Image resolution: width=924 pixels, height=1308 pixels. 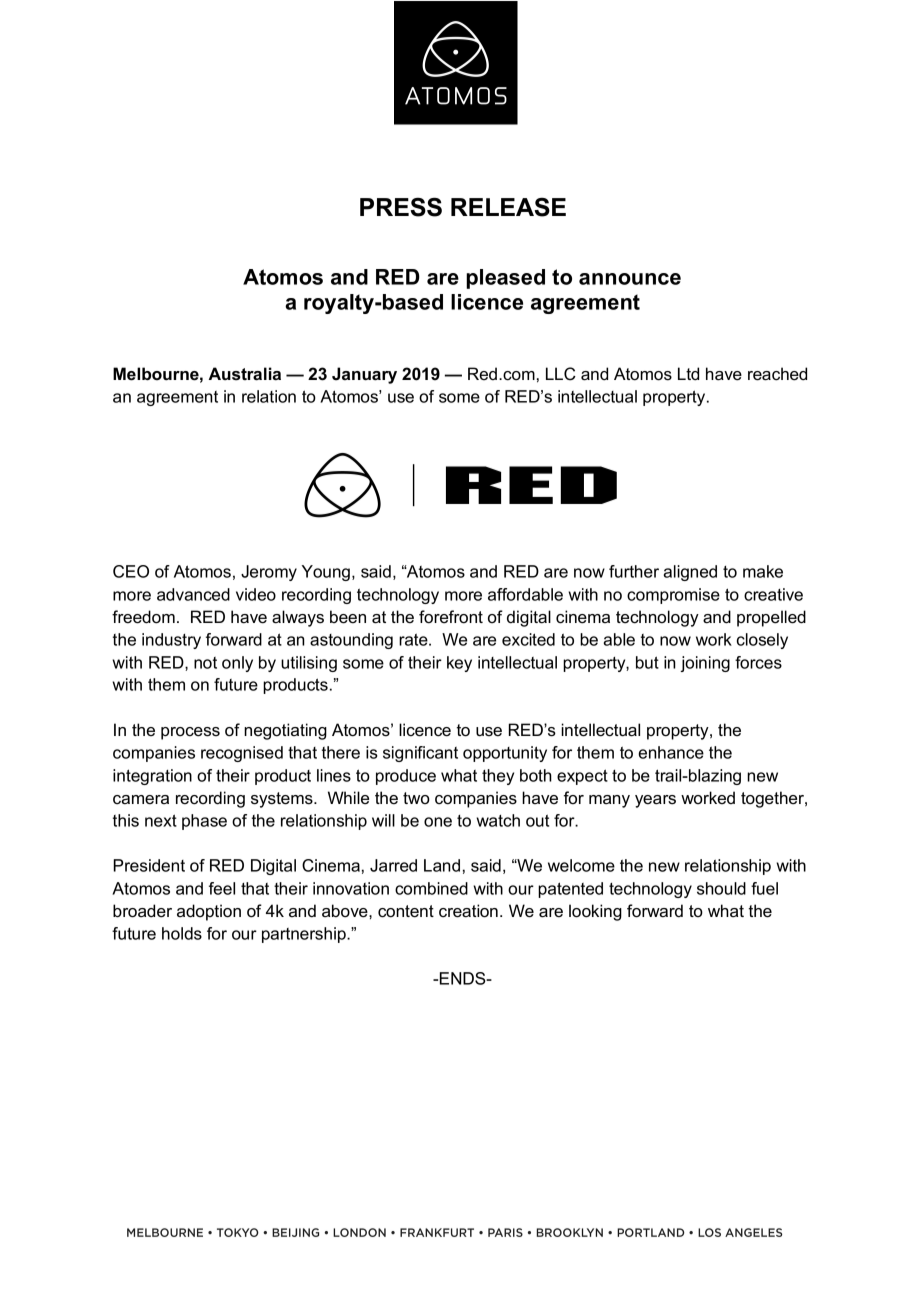 I want to click on integration, so click(x=152, y=777).
